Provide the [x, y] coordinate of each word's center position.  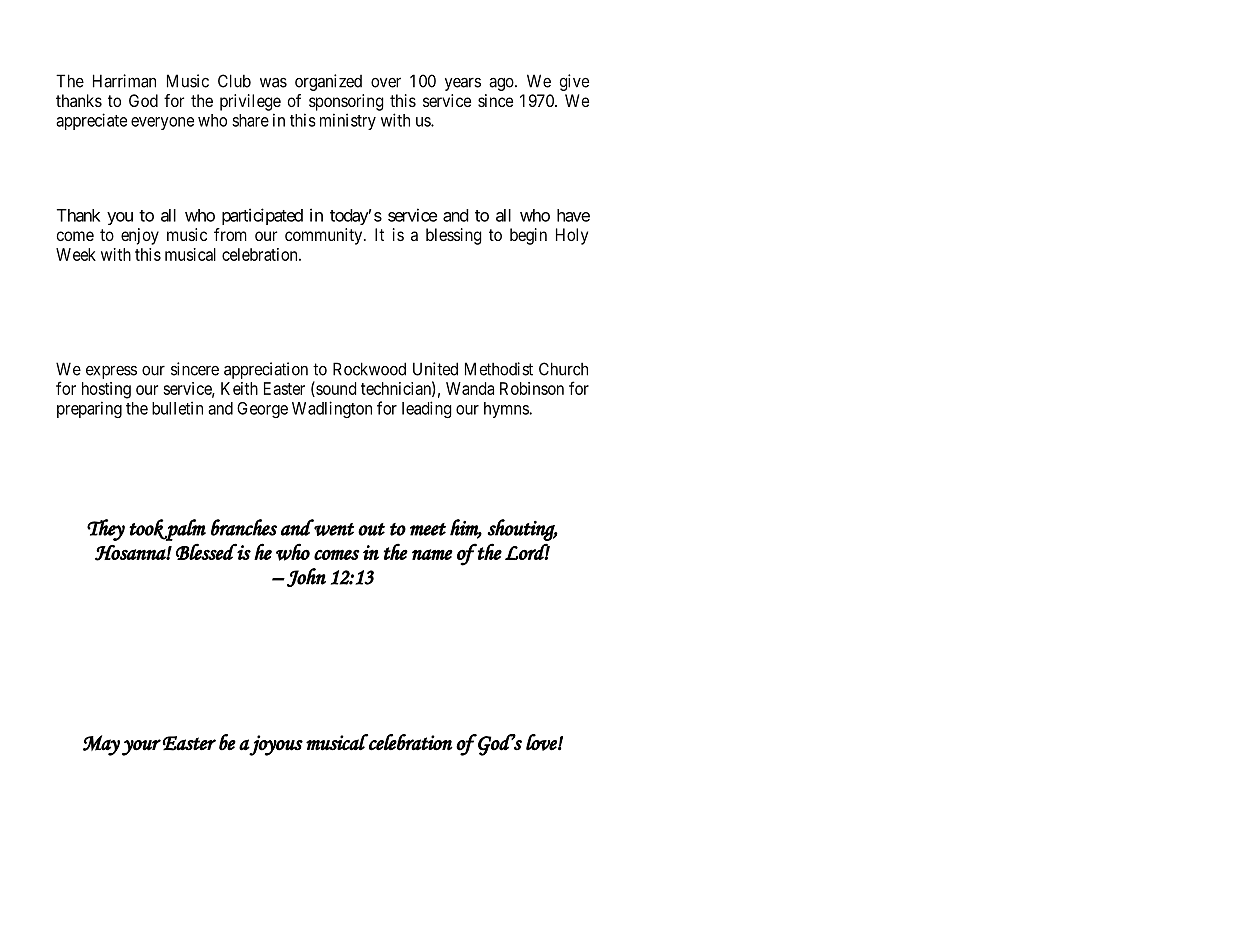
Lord [527, 551]
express [111, 372]
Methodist [499, 369]
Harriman [124, 81]
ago [502, 84]
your [141, 747]
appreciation [266, 370]
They [106, 530]
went [334, 529]
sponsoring [346, 102]
